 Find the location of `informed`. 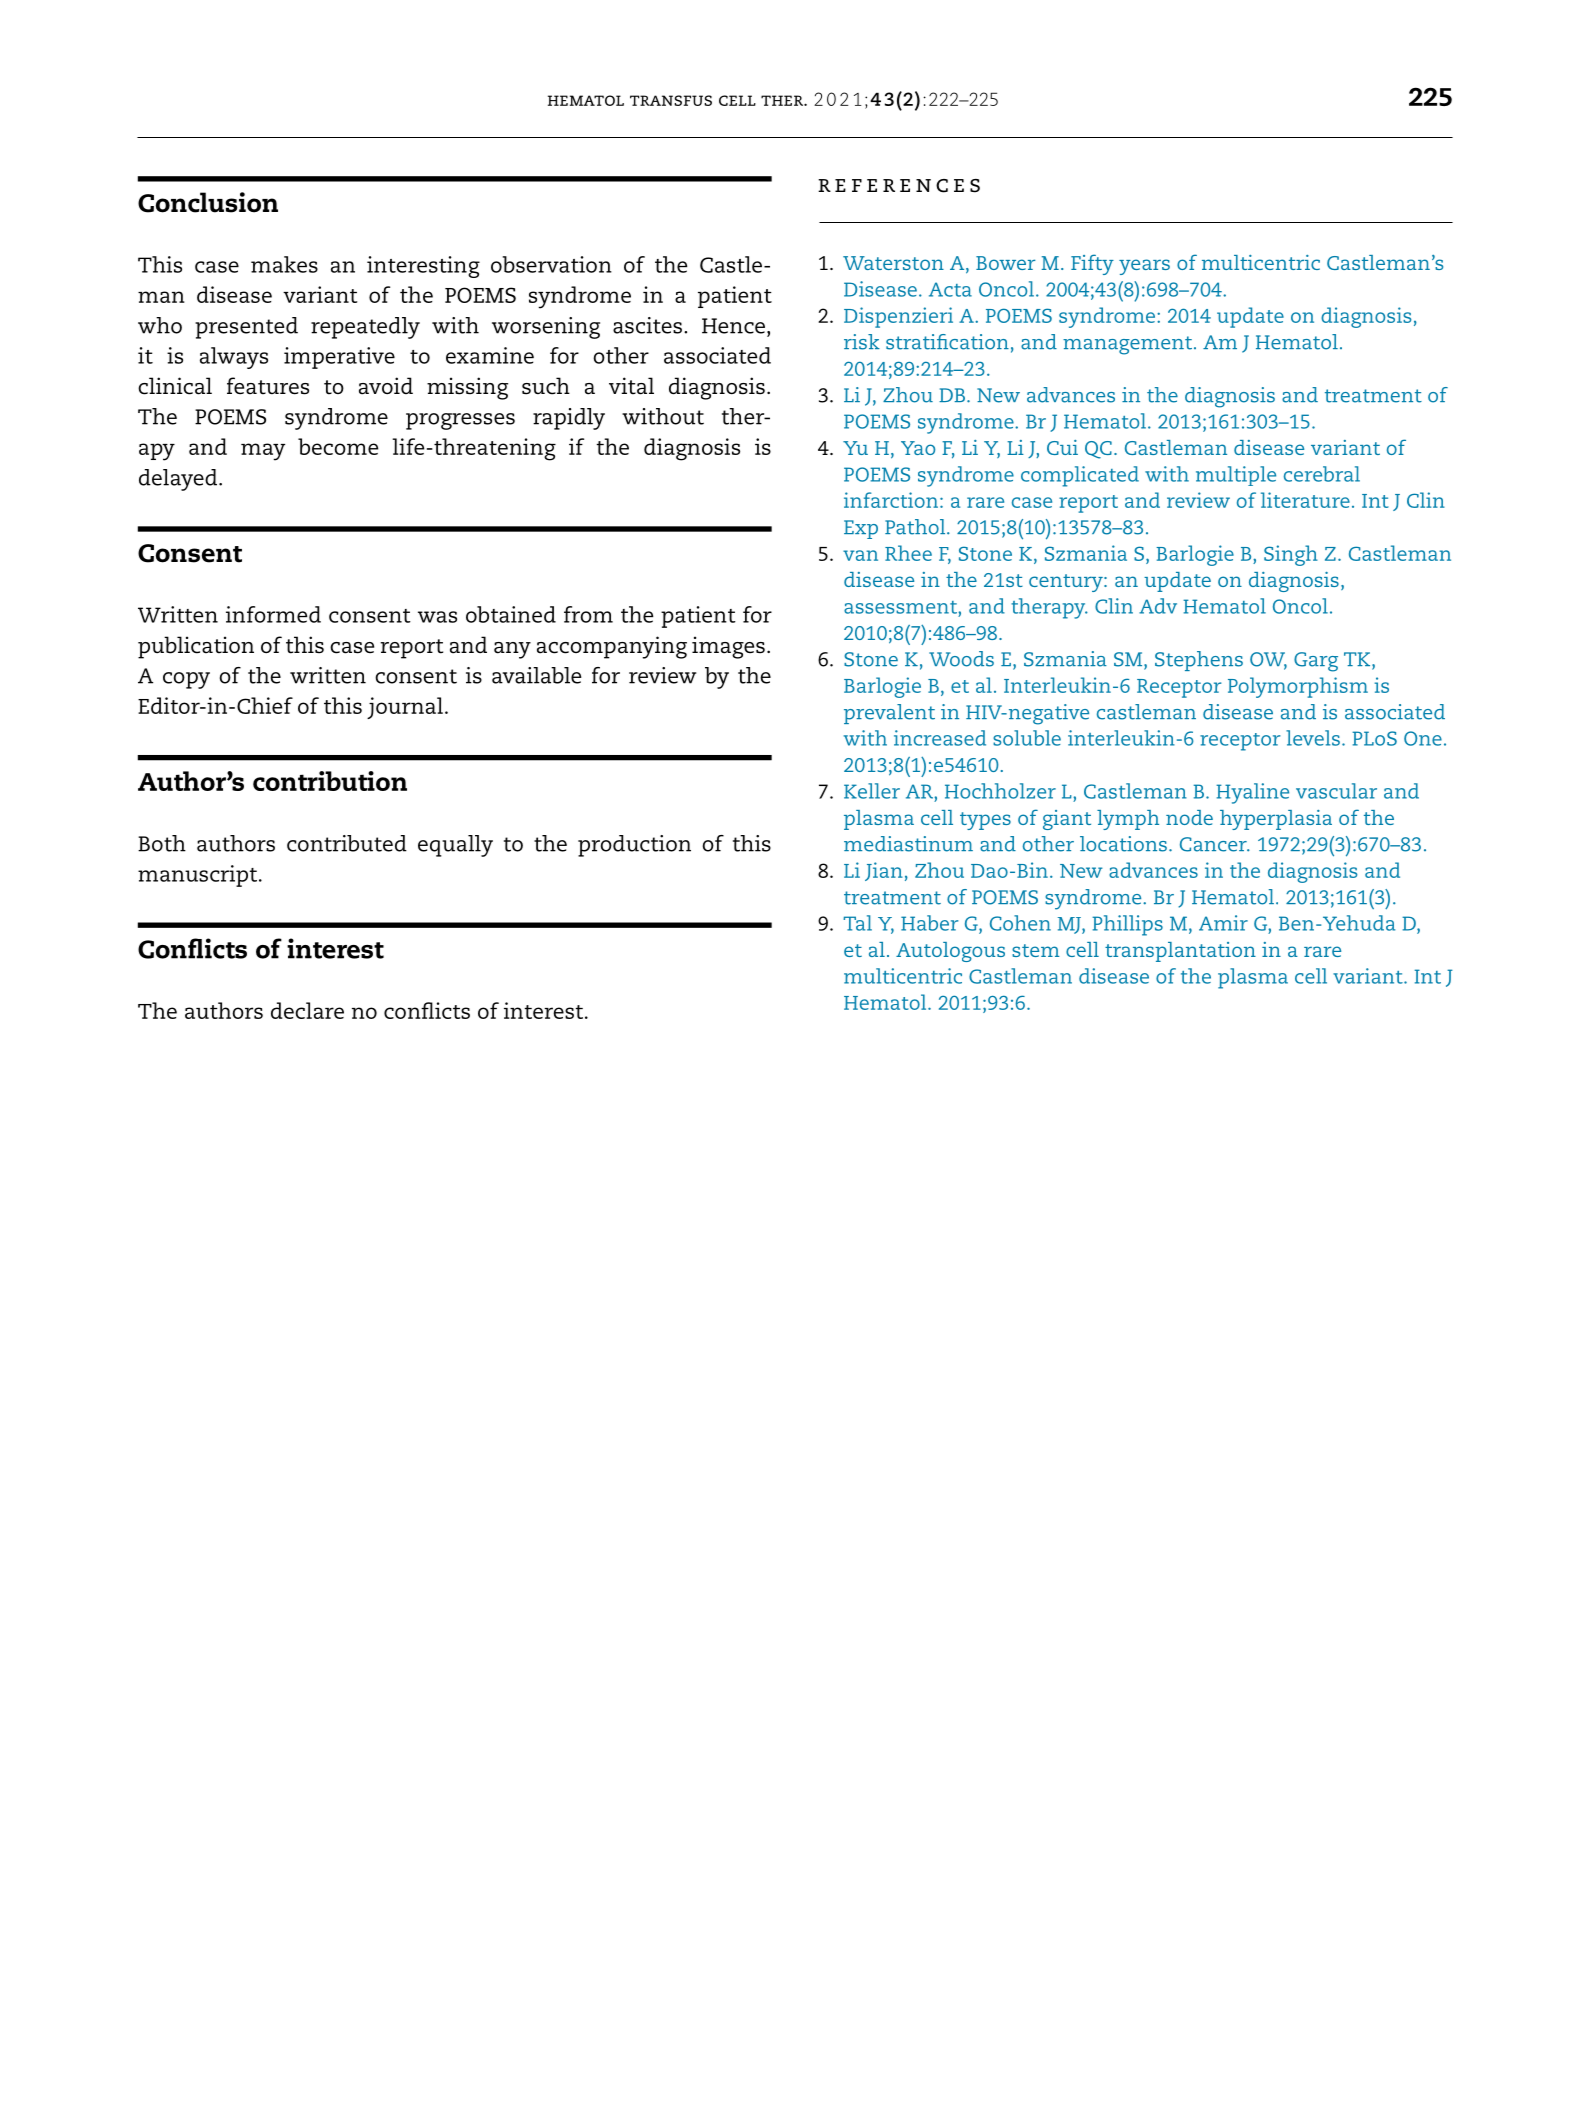

informed is located at coordinates (273, 614).
